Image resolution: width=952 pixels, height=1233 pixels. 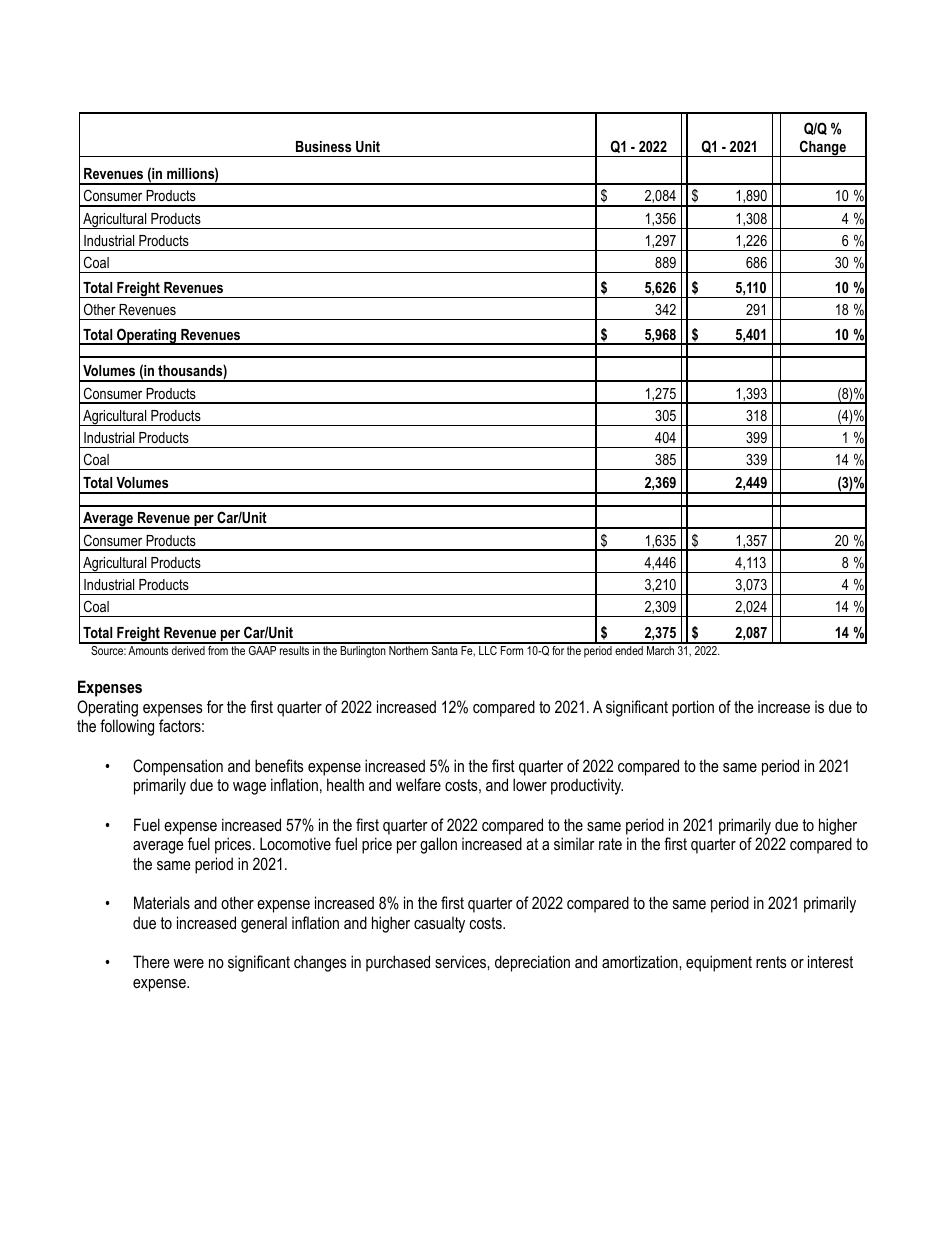 What do you see at coordinates (693, 708) in the screenshot?
I see `portion` at bounding box center [693, 708].
